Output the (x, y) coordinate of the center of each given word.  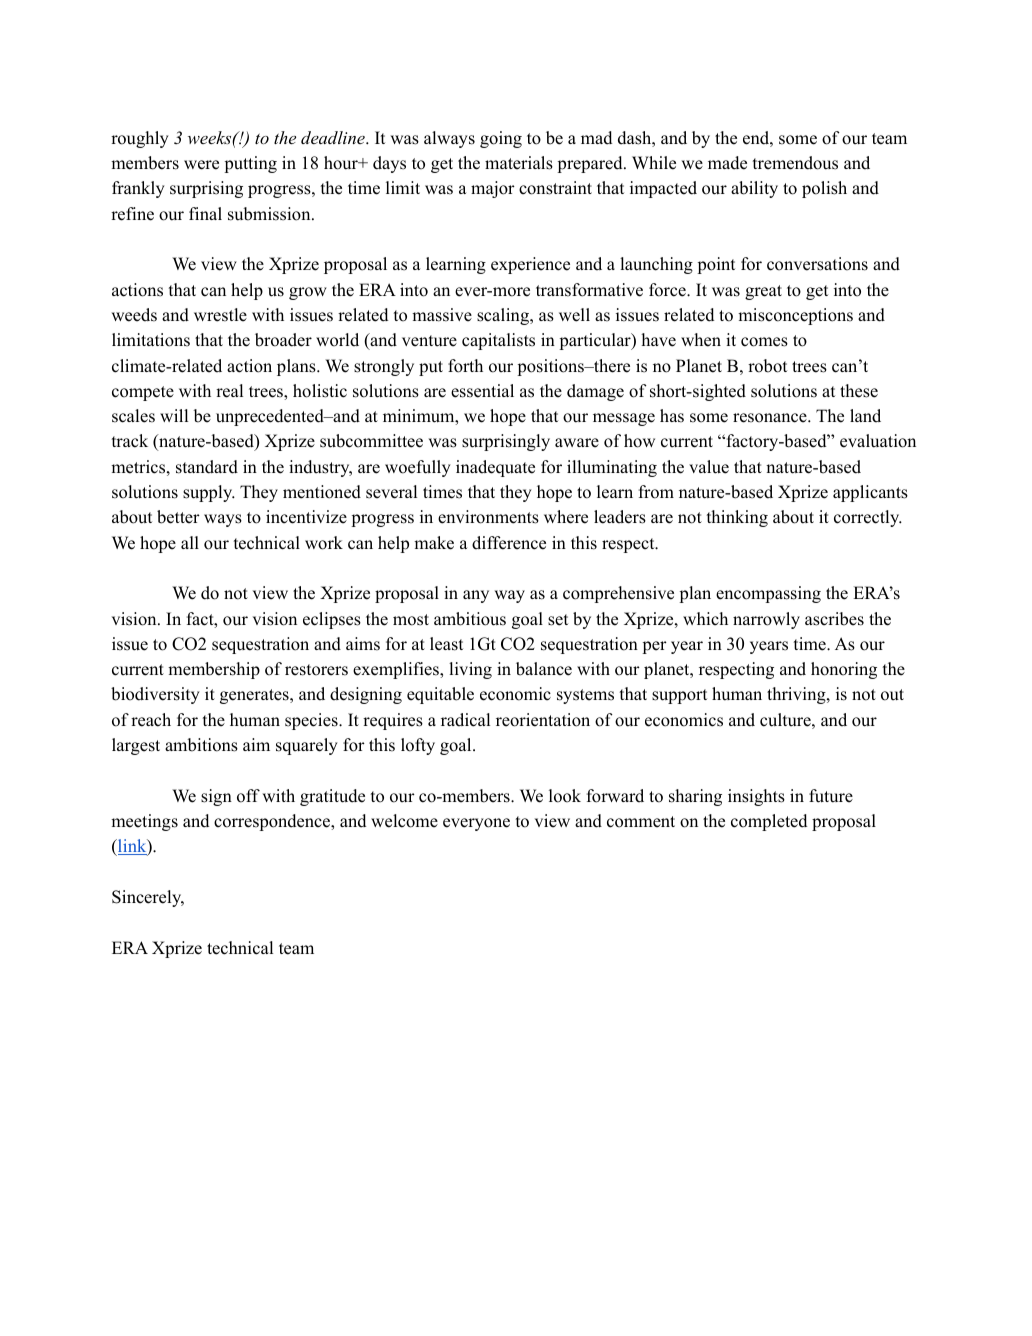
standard (207, 467)
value (709, 467)
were (201, 165)
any (476, 596)
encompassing (768, 594)
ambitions (201, 745)
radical (465, 720)
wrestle (220, 315)
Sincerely (148, 898)
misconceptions (795, 316)
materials (519, 163)
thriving (797, 695)
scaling (504, 316)
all (190, 542)
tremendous (795, 163)
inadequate (495, 468)
